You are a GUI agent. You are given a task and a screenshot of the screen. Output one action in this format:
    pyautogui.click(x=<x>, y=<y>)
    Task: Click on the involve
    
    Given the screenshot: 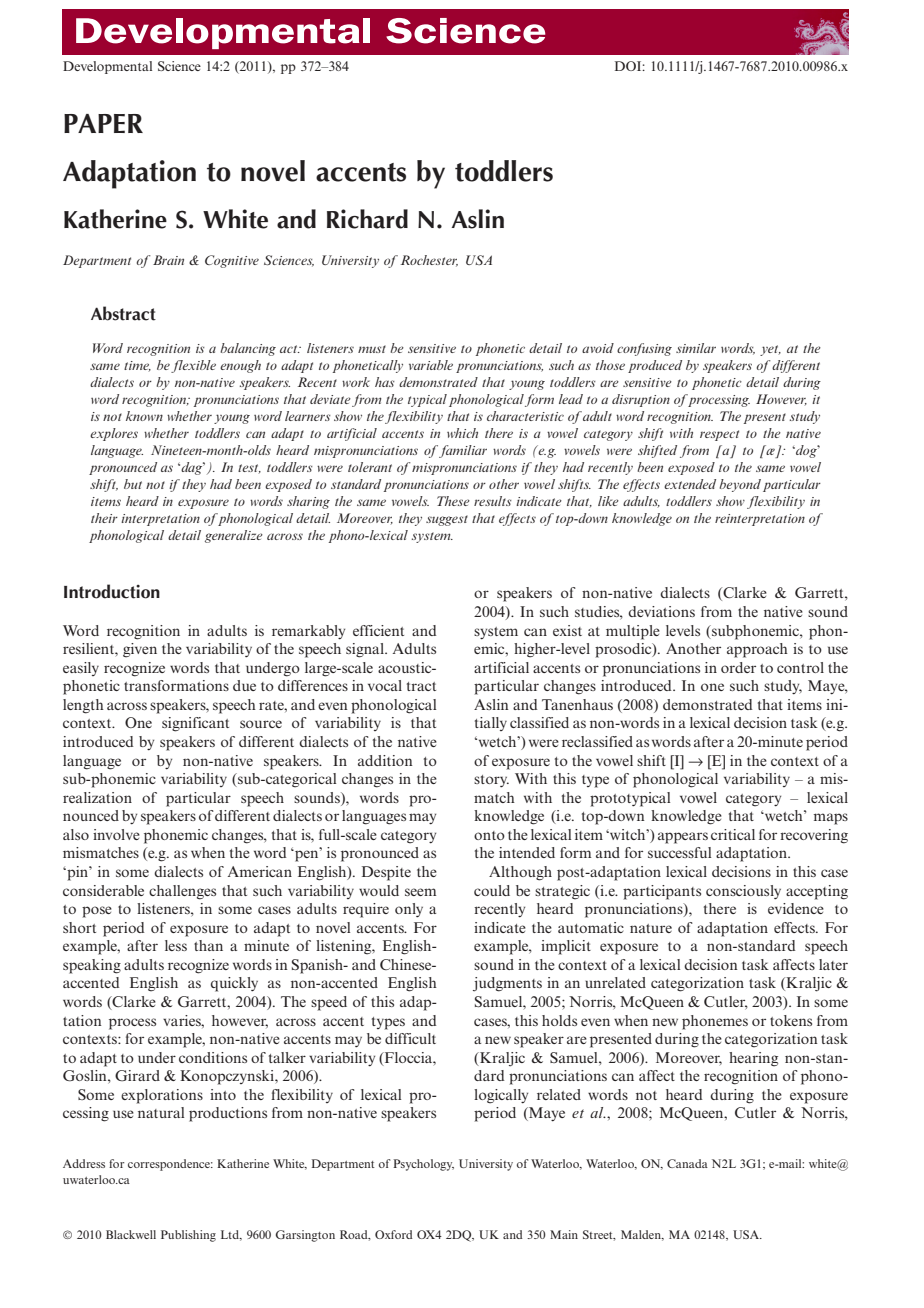 What is the action you would take?
    pyautogui.click(x=116, y=834)
